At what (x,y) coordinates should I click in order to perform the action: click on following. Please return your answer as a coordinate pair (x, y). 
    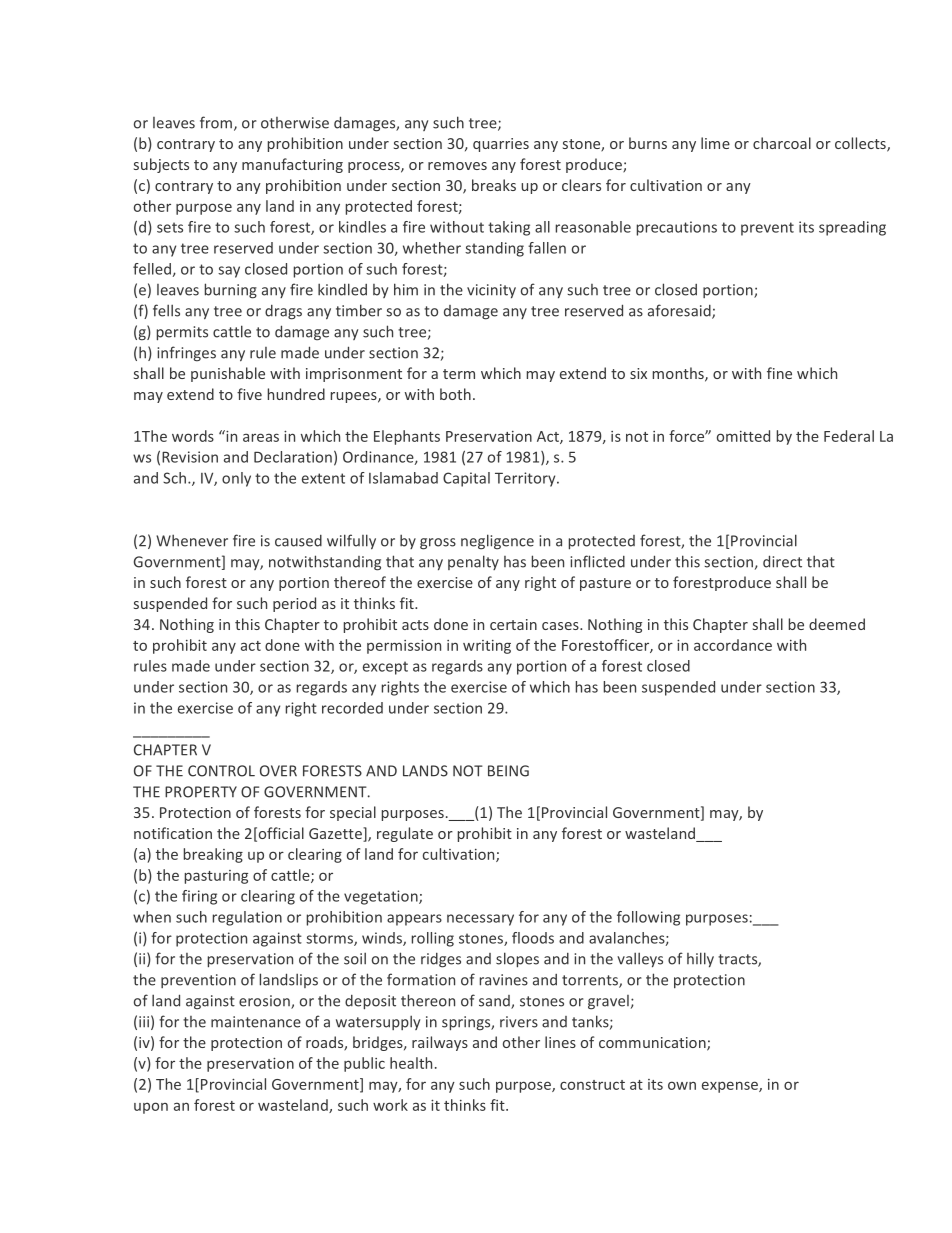
    Looking at the image, I should click on (648, 918).
